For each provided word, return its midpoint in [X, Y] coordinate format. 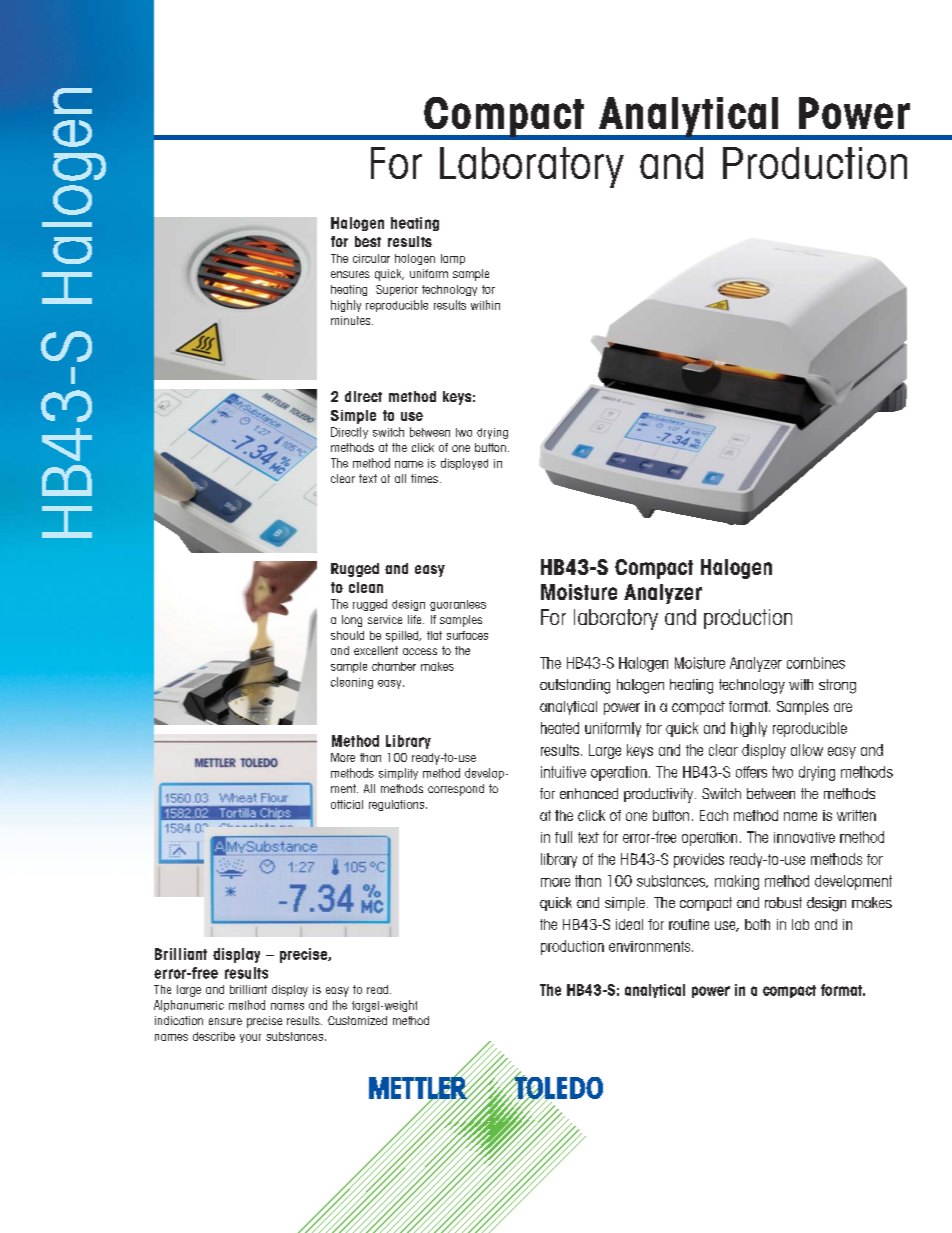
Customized [357, 1020]
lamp [453, 259]
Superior [397, 290]
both [757, 924]
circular [371, 258]
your [250, 1038]
